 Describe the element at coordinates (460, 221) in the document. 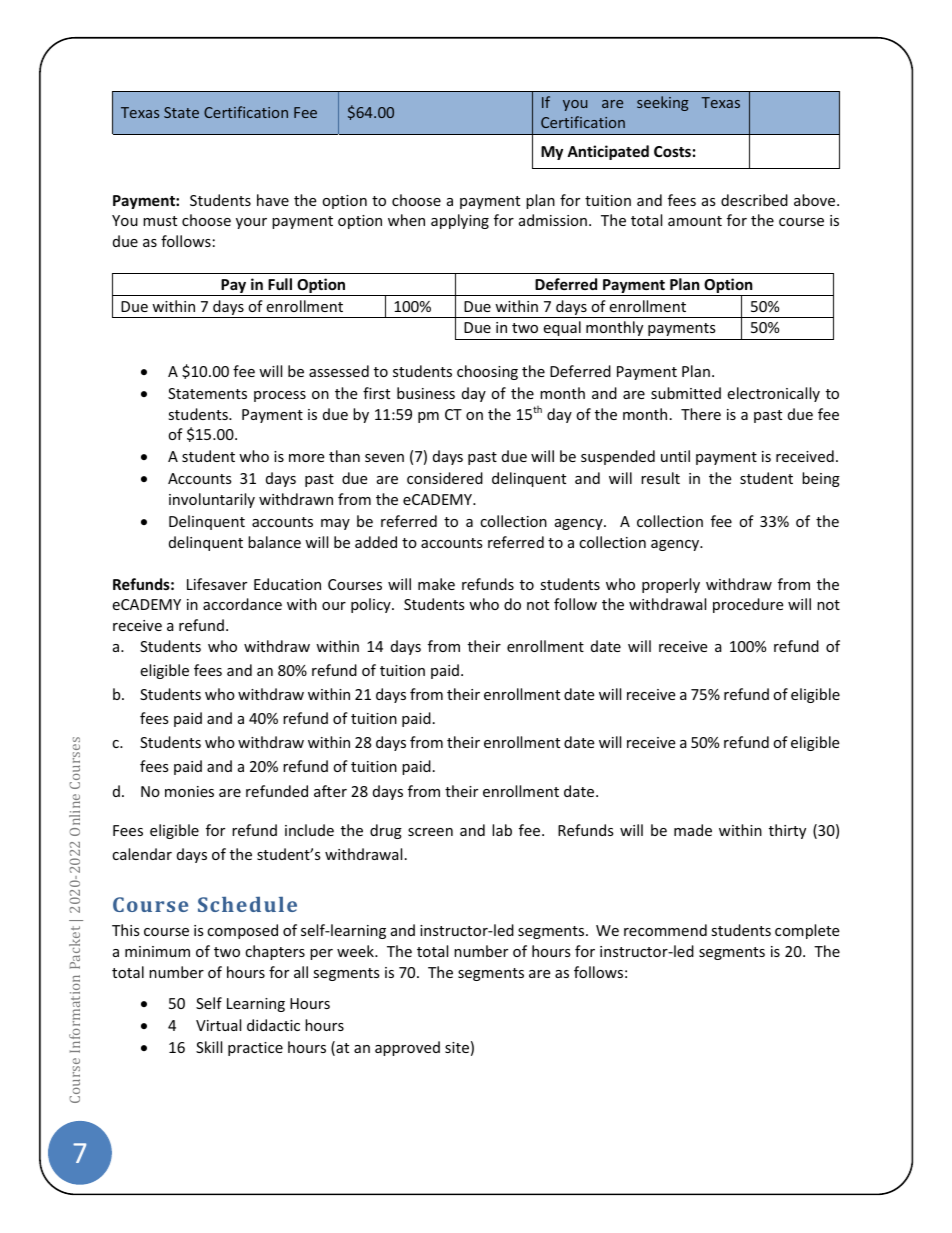

I see `applying` at that location.
